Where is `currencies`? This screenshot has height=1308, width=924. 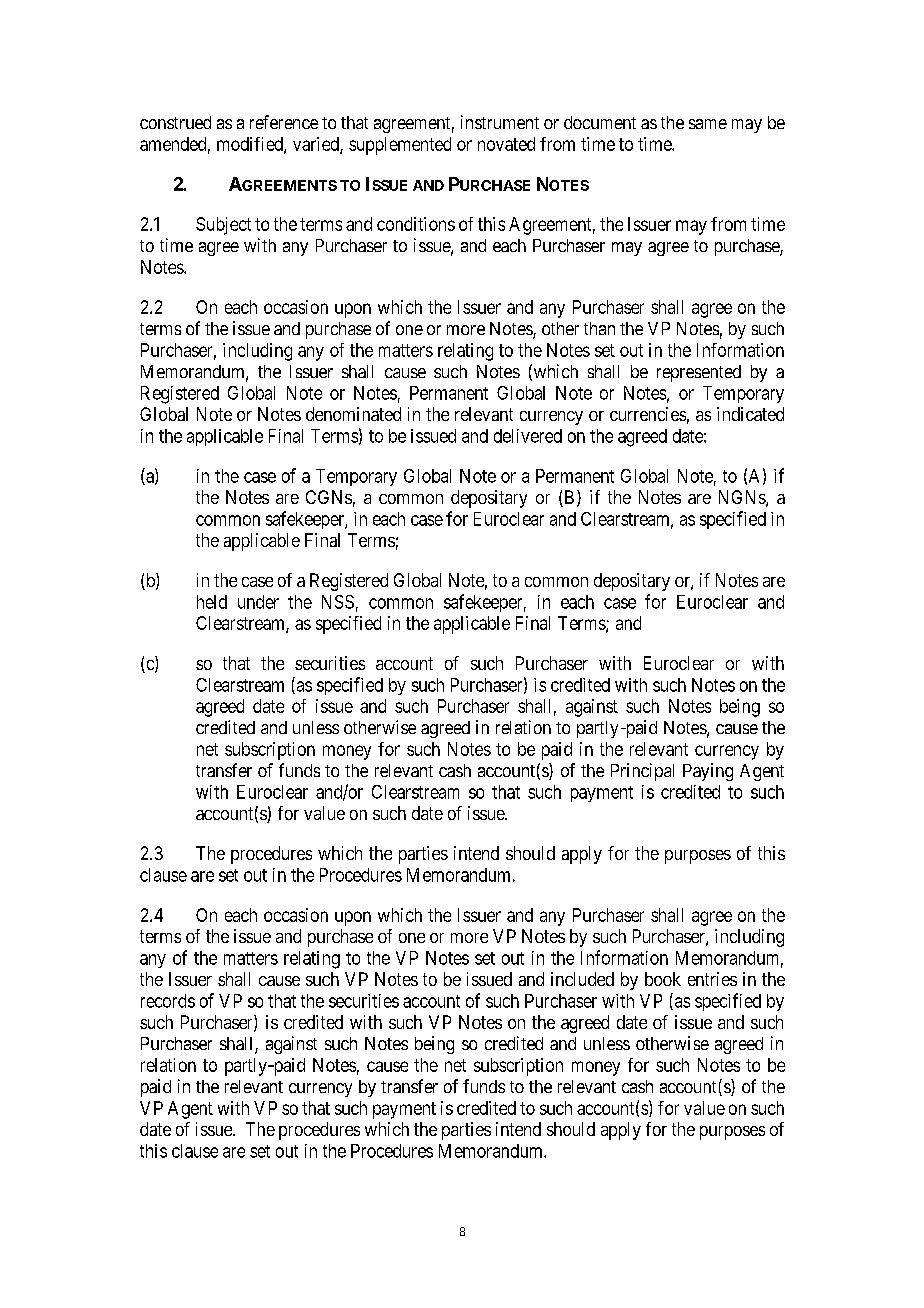
currencies is located at coordinates (648, 414).
